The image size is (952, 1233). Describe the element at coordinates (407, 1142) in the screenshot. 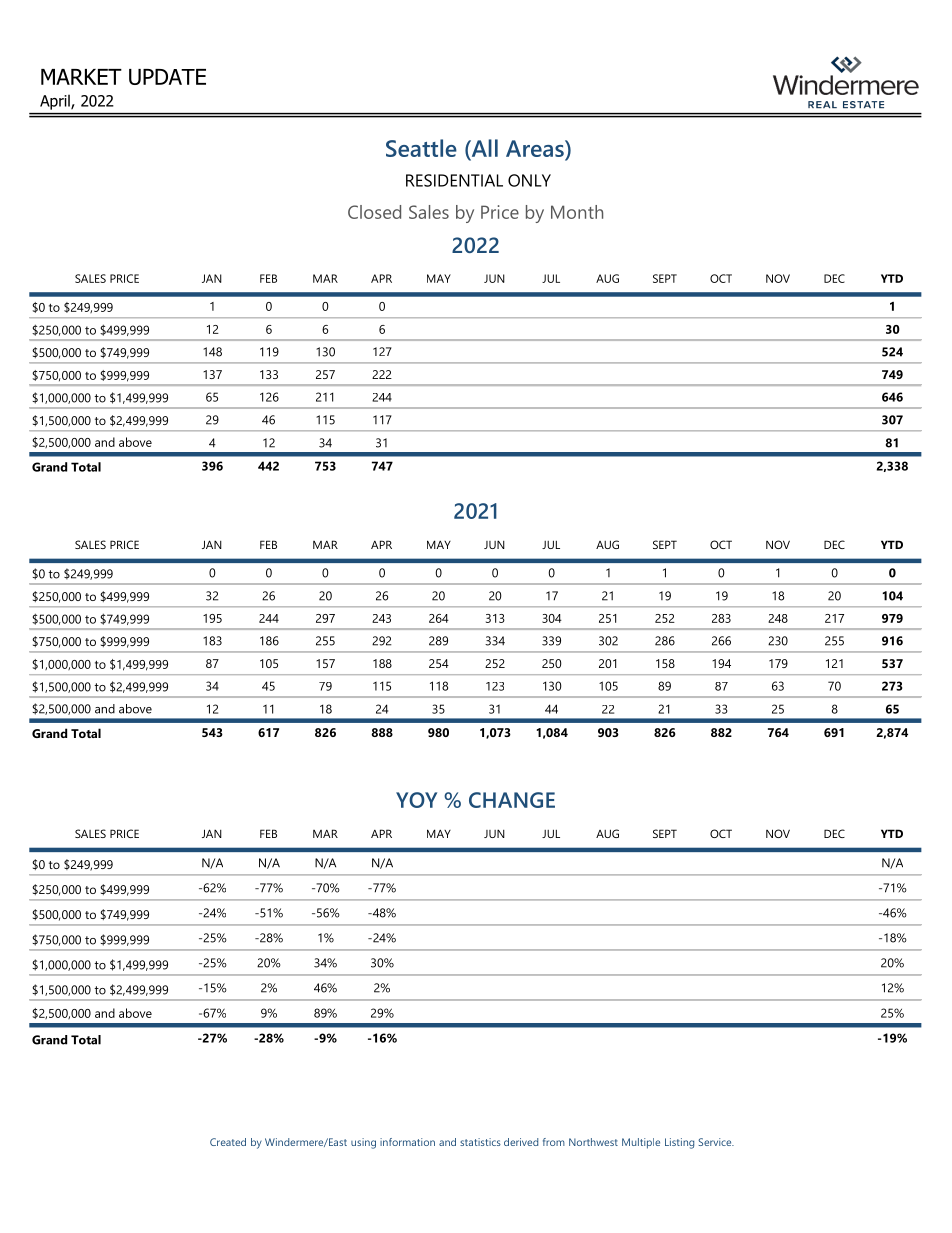

I see `information` at that location.
